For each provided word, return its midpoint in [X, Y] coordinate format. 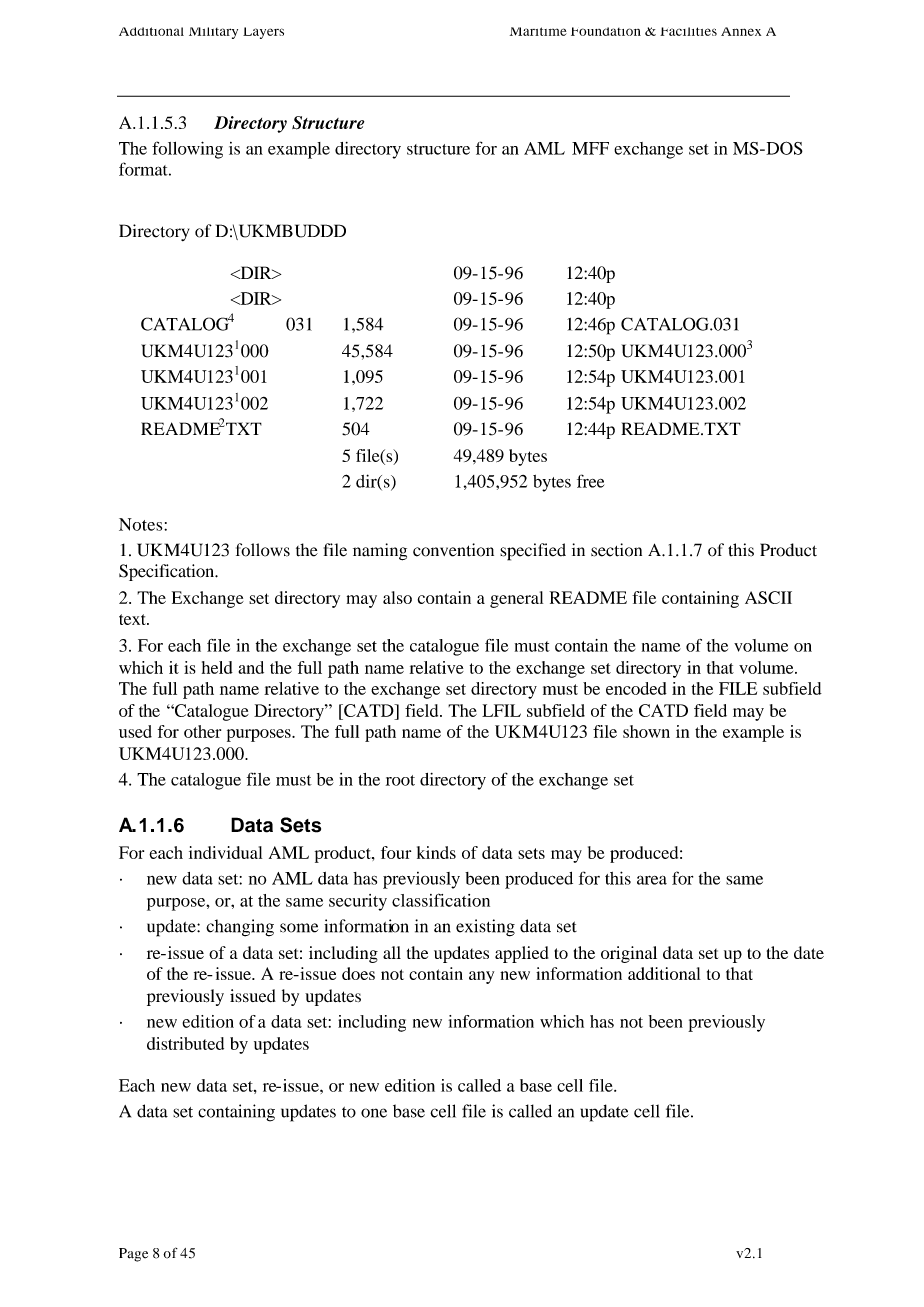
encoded [636, 688]
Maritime [538, 31]
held [217, 667]
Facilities [688, 31]
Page [133, 1255]
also [397, 597]
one [374, 1113]
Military [213, 33]
